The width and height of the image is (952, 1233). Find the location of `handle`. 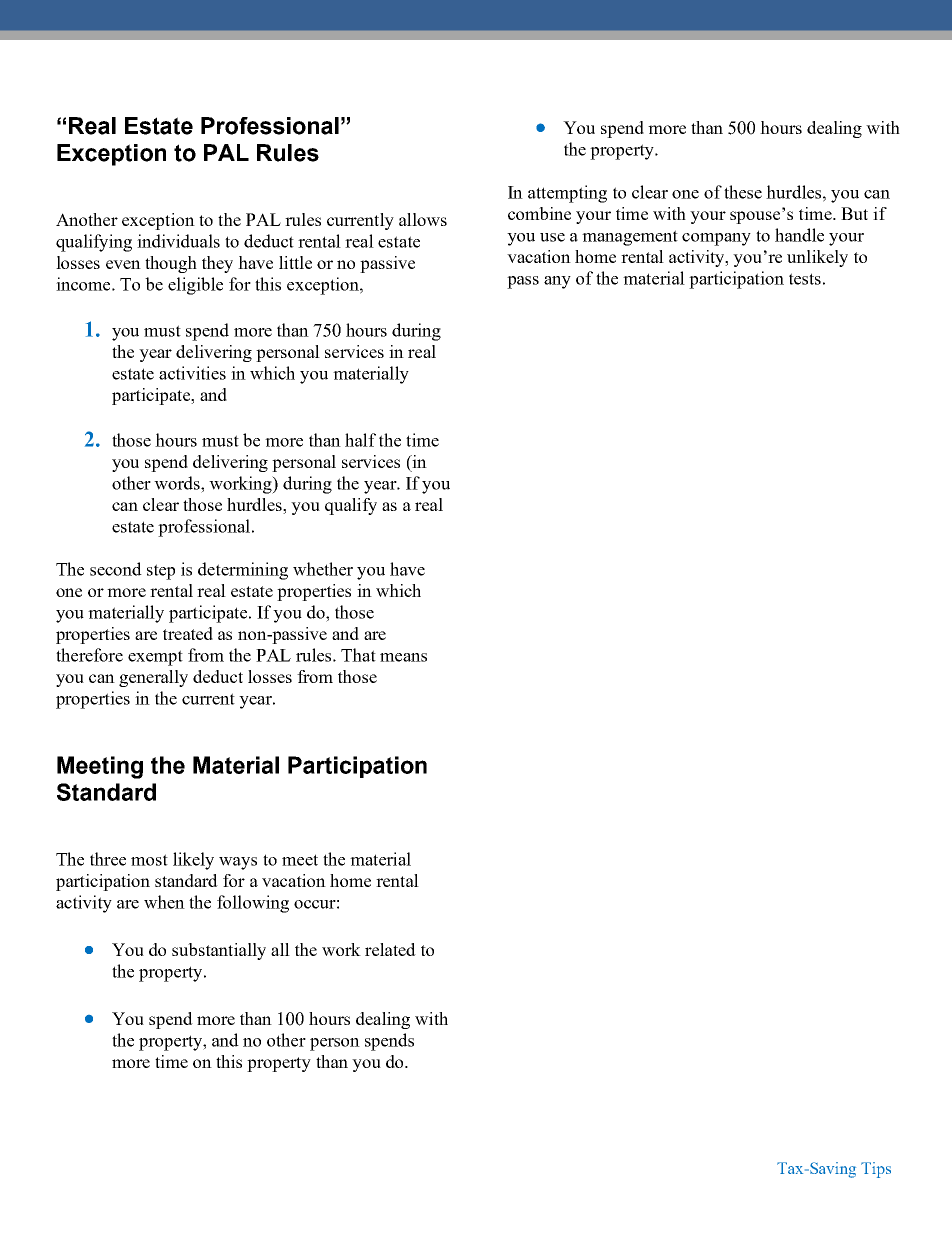

handle is located at coordinates (799, 235).
